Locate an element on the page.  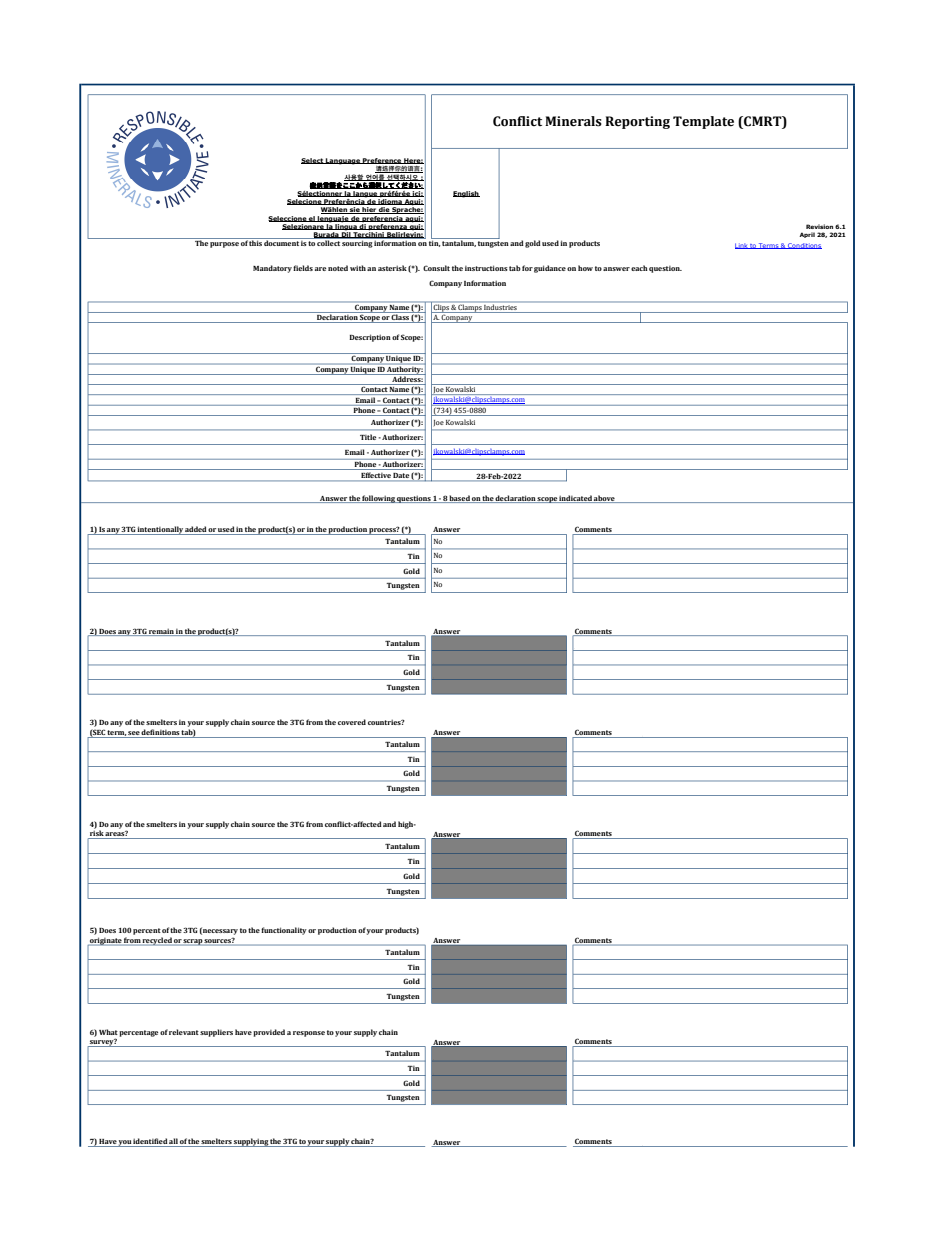
English is located at coordinates (466, 194).
